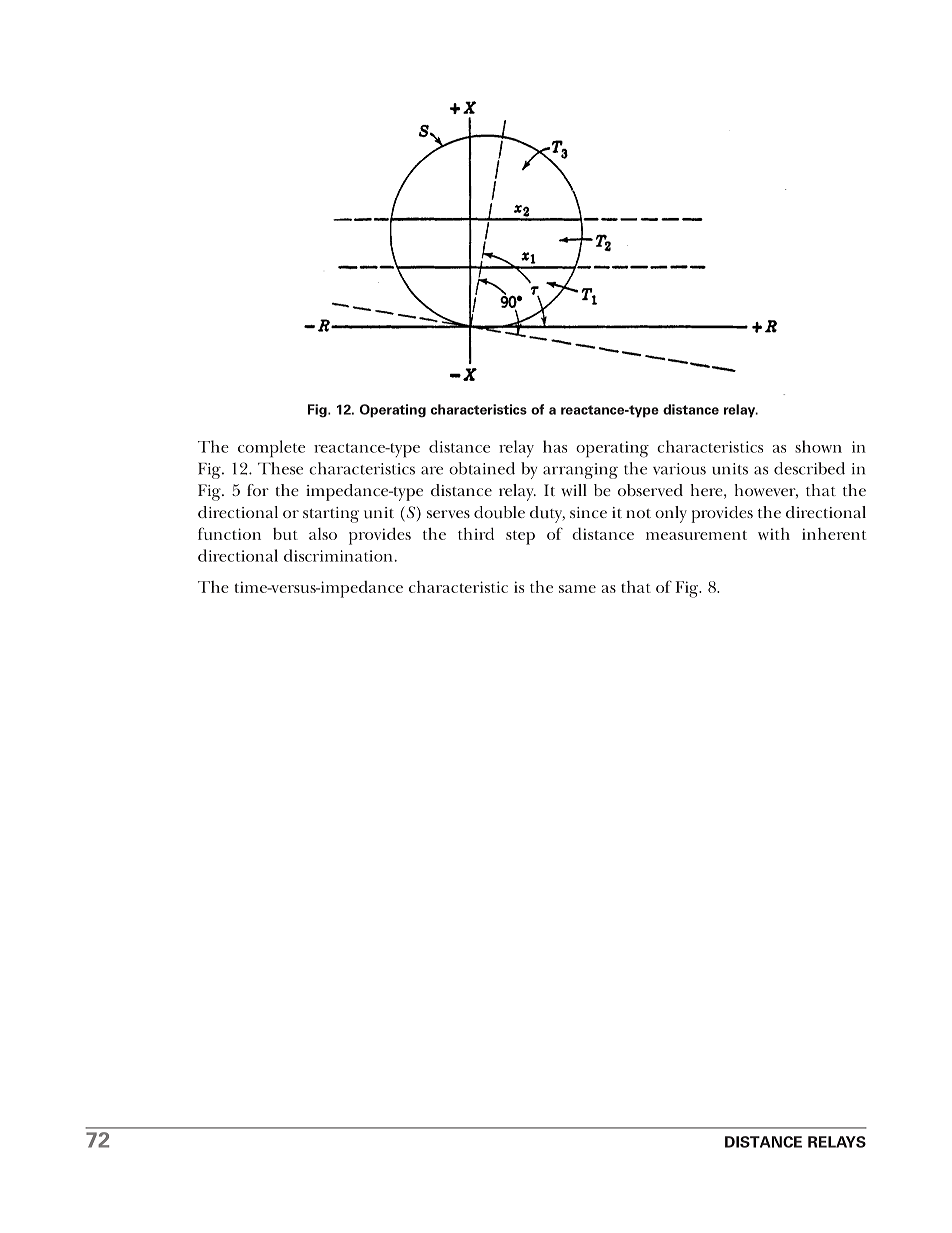  Describe the element at coordinates (520, 537) in the document. I see `step` at that location.
